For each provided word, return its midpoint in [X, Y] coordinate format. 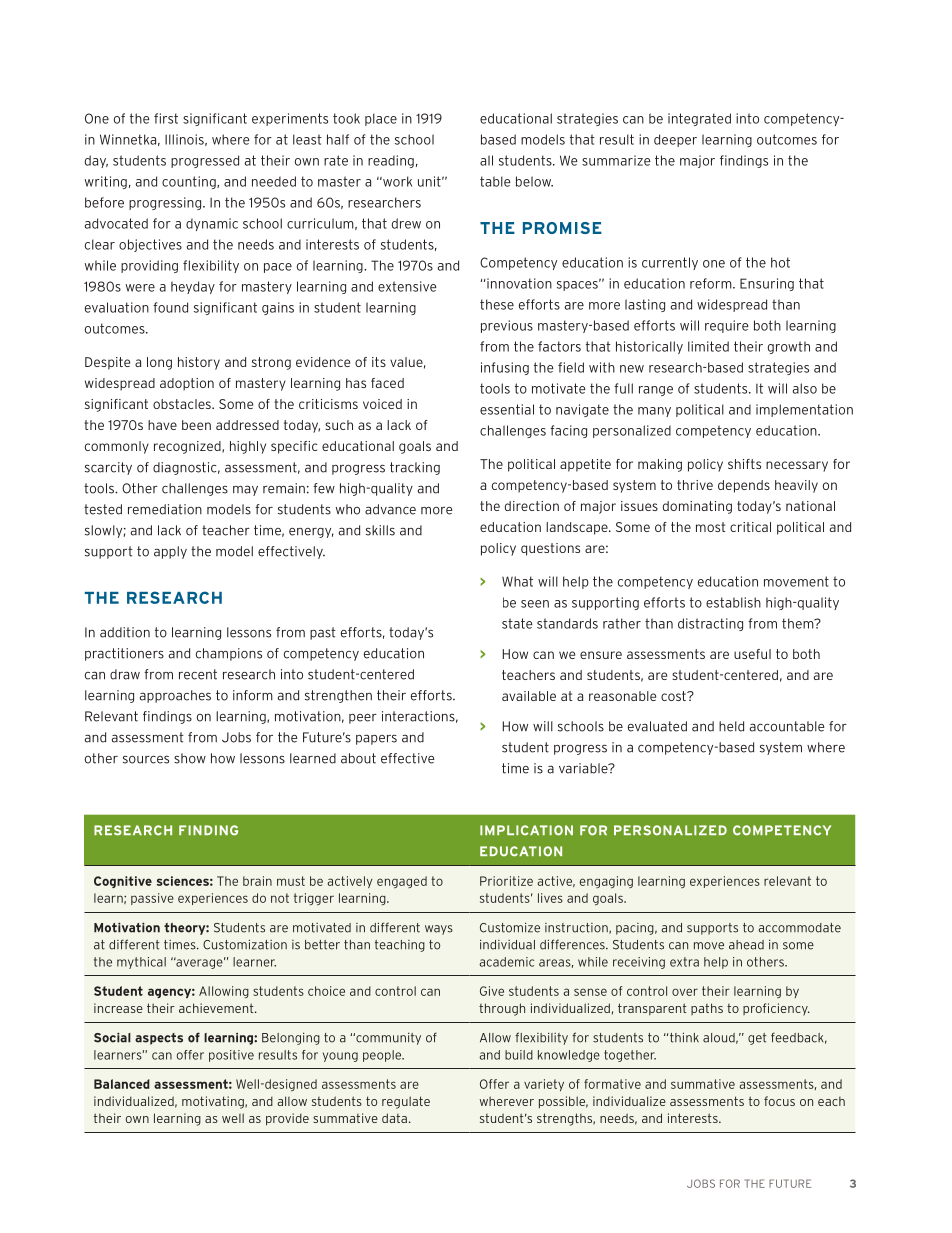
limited [708, 346]
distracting [710, 624]
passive [152, 899]
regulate [406, 1102]
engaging [606, 882]
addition [125, 632]
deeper [675, 140]
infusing [505, 368]
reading [391, 161]
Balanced [122, 1084]
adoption [187, 384]
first [166, 118]
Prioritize [506, 881]
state [517, 623]
